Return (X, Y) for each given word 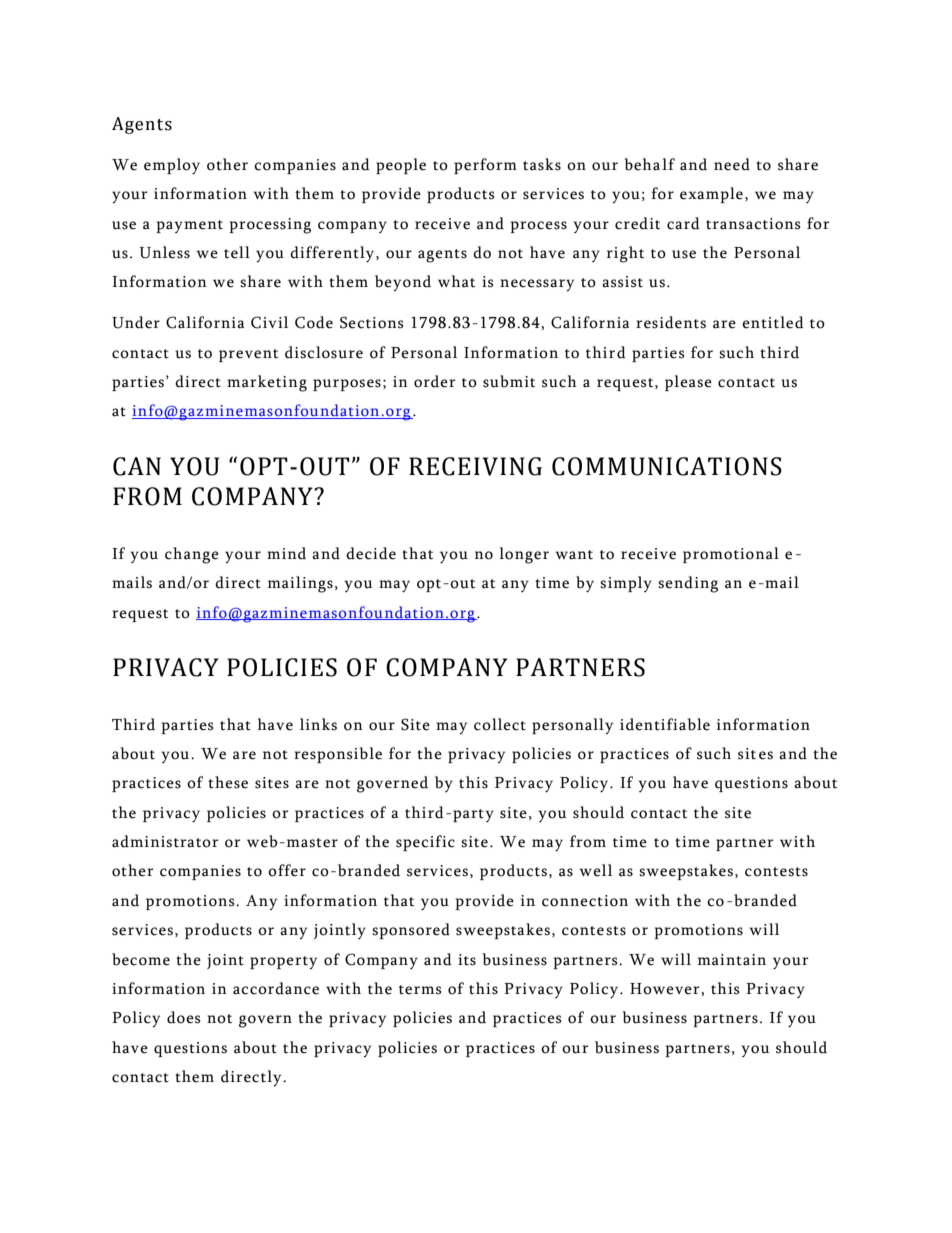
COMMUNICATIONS (667, 466)
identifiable (665, 724)
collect (500, 724)
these (228, 782)
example (711, 195)
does (183, 1017)
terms (420, 990)
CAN (137, 466)
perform (485, 166)
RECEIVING (475, 466)
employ (172, 166)
